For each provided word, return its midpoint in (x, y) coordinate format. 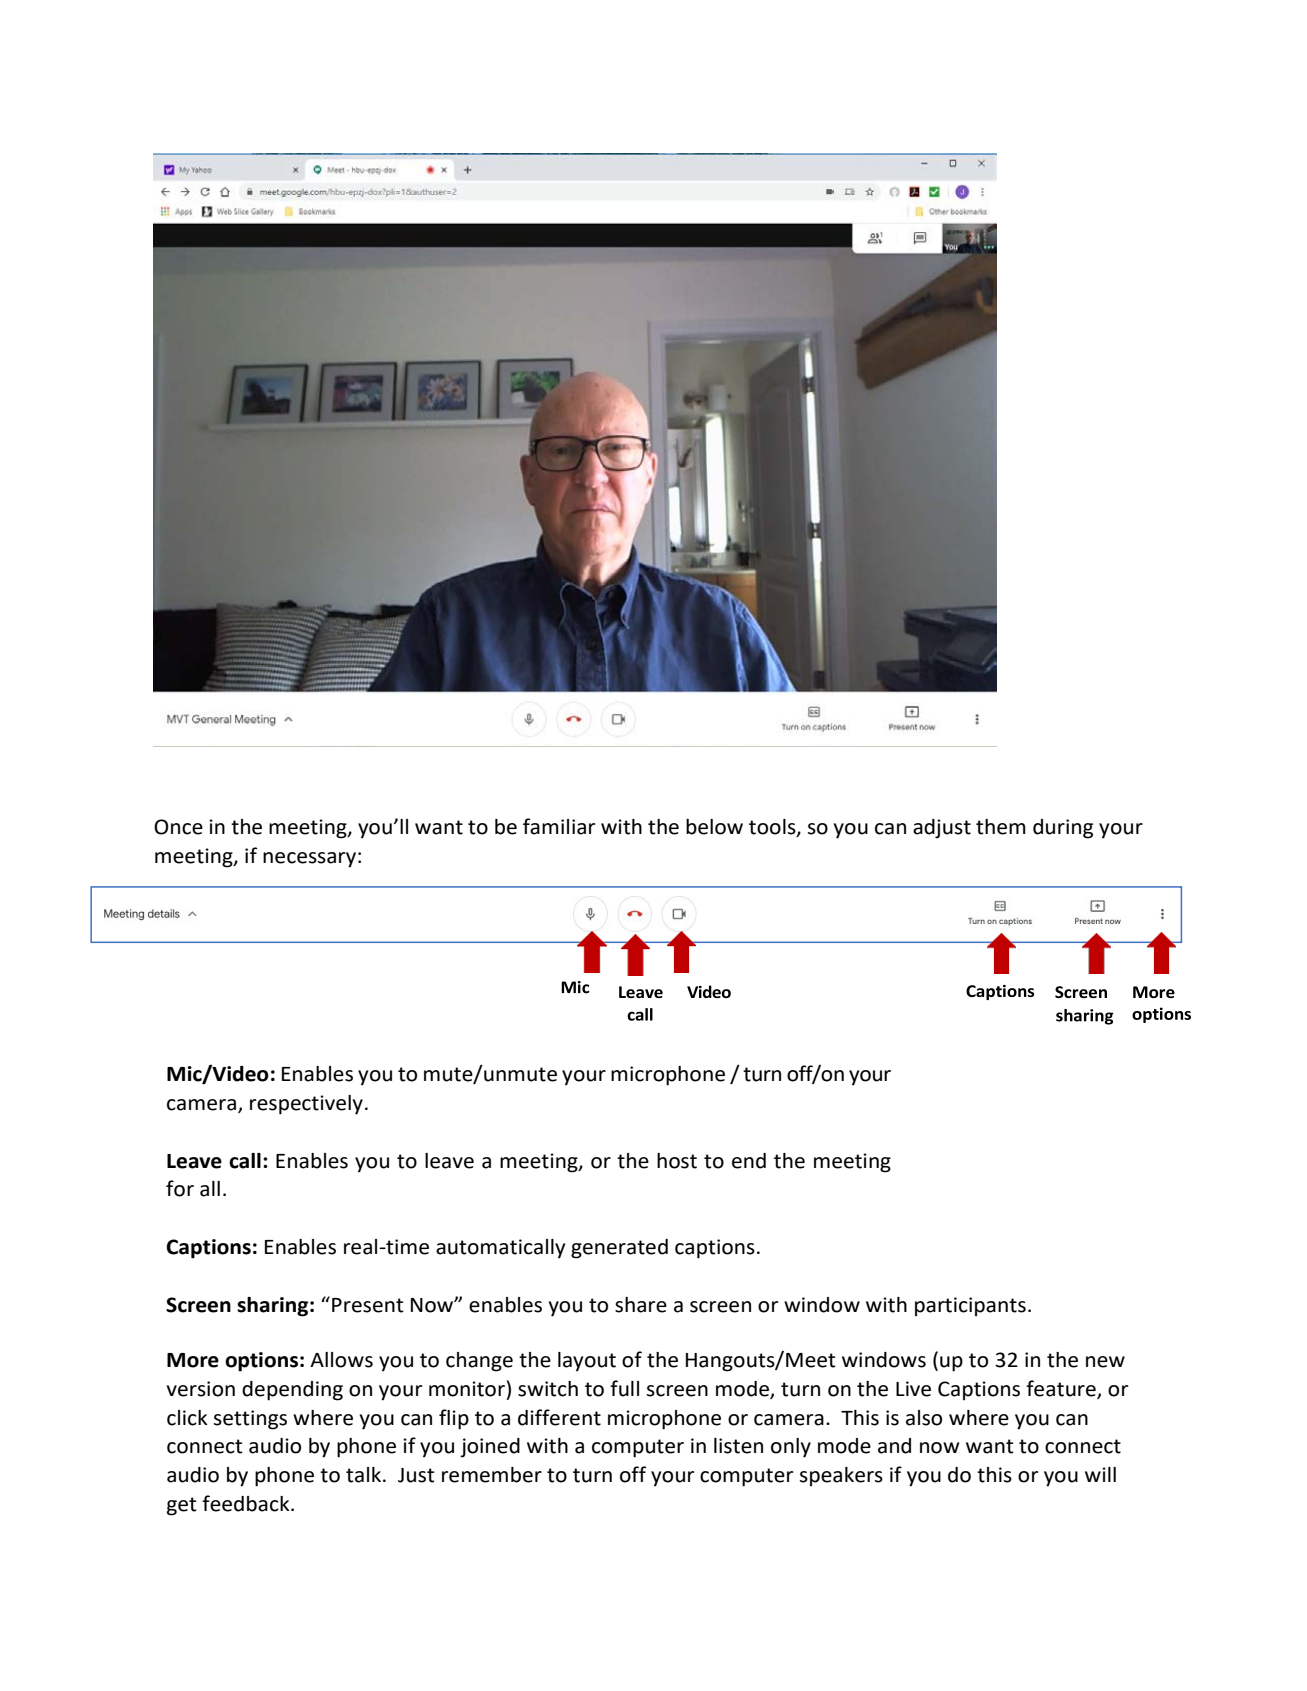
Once (178, 827)
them (1001, 827)
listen (738, 1446)
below (714, 827)
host (677, 1161)
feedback (247, 1503)
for (180, 1188)
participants (970, 1307)
